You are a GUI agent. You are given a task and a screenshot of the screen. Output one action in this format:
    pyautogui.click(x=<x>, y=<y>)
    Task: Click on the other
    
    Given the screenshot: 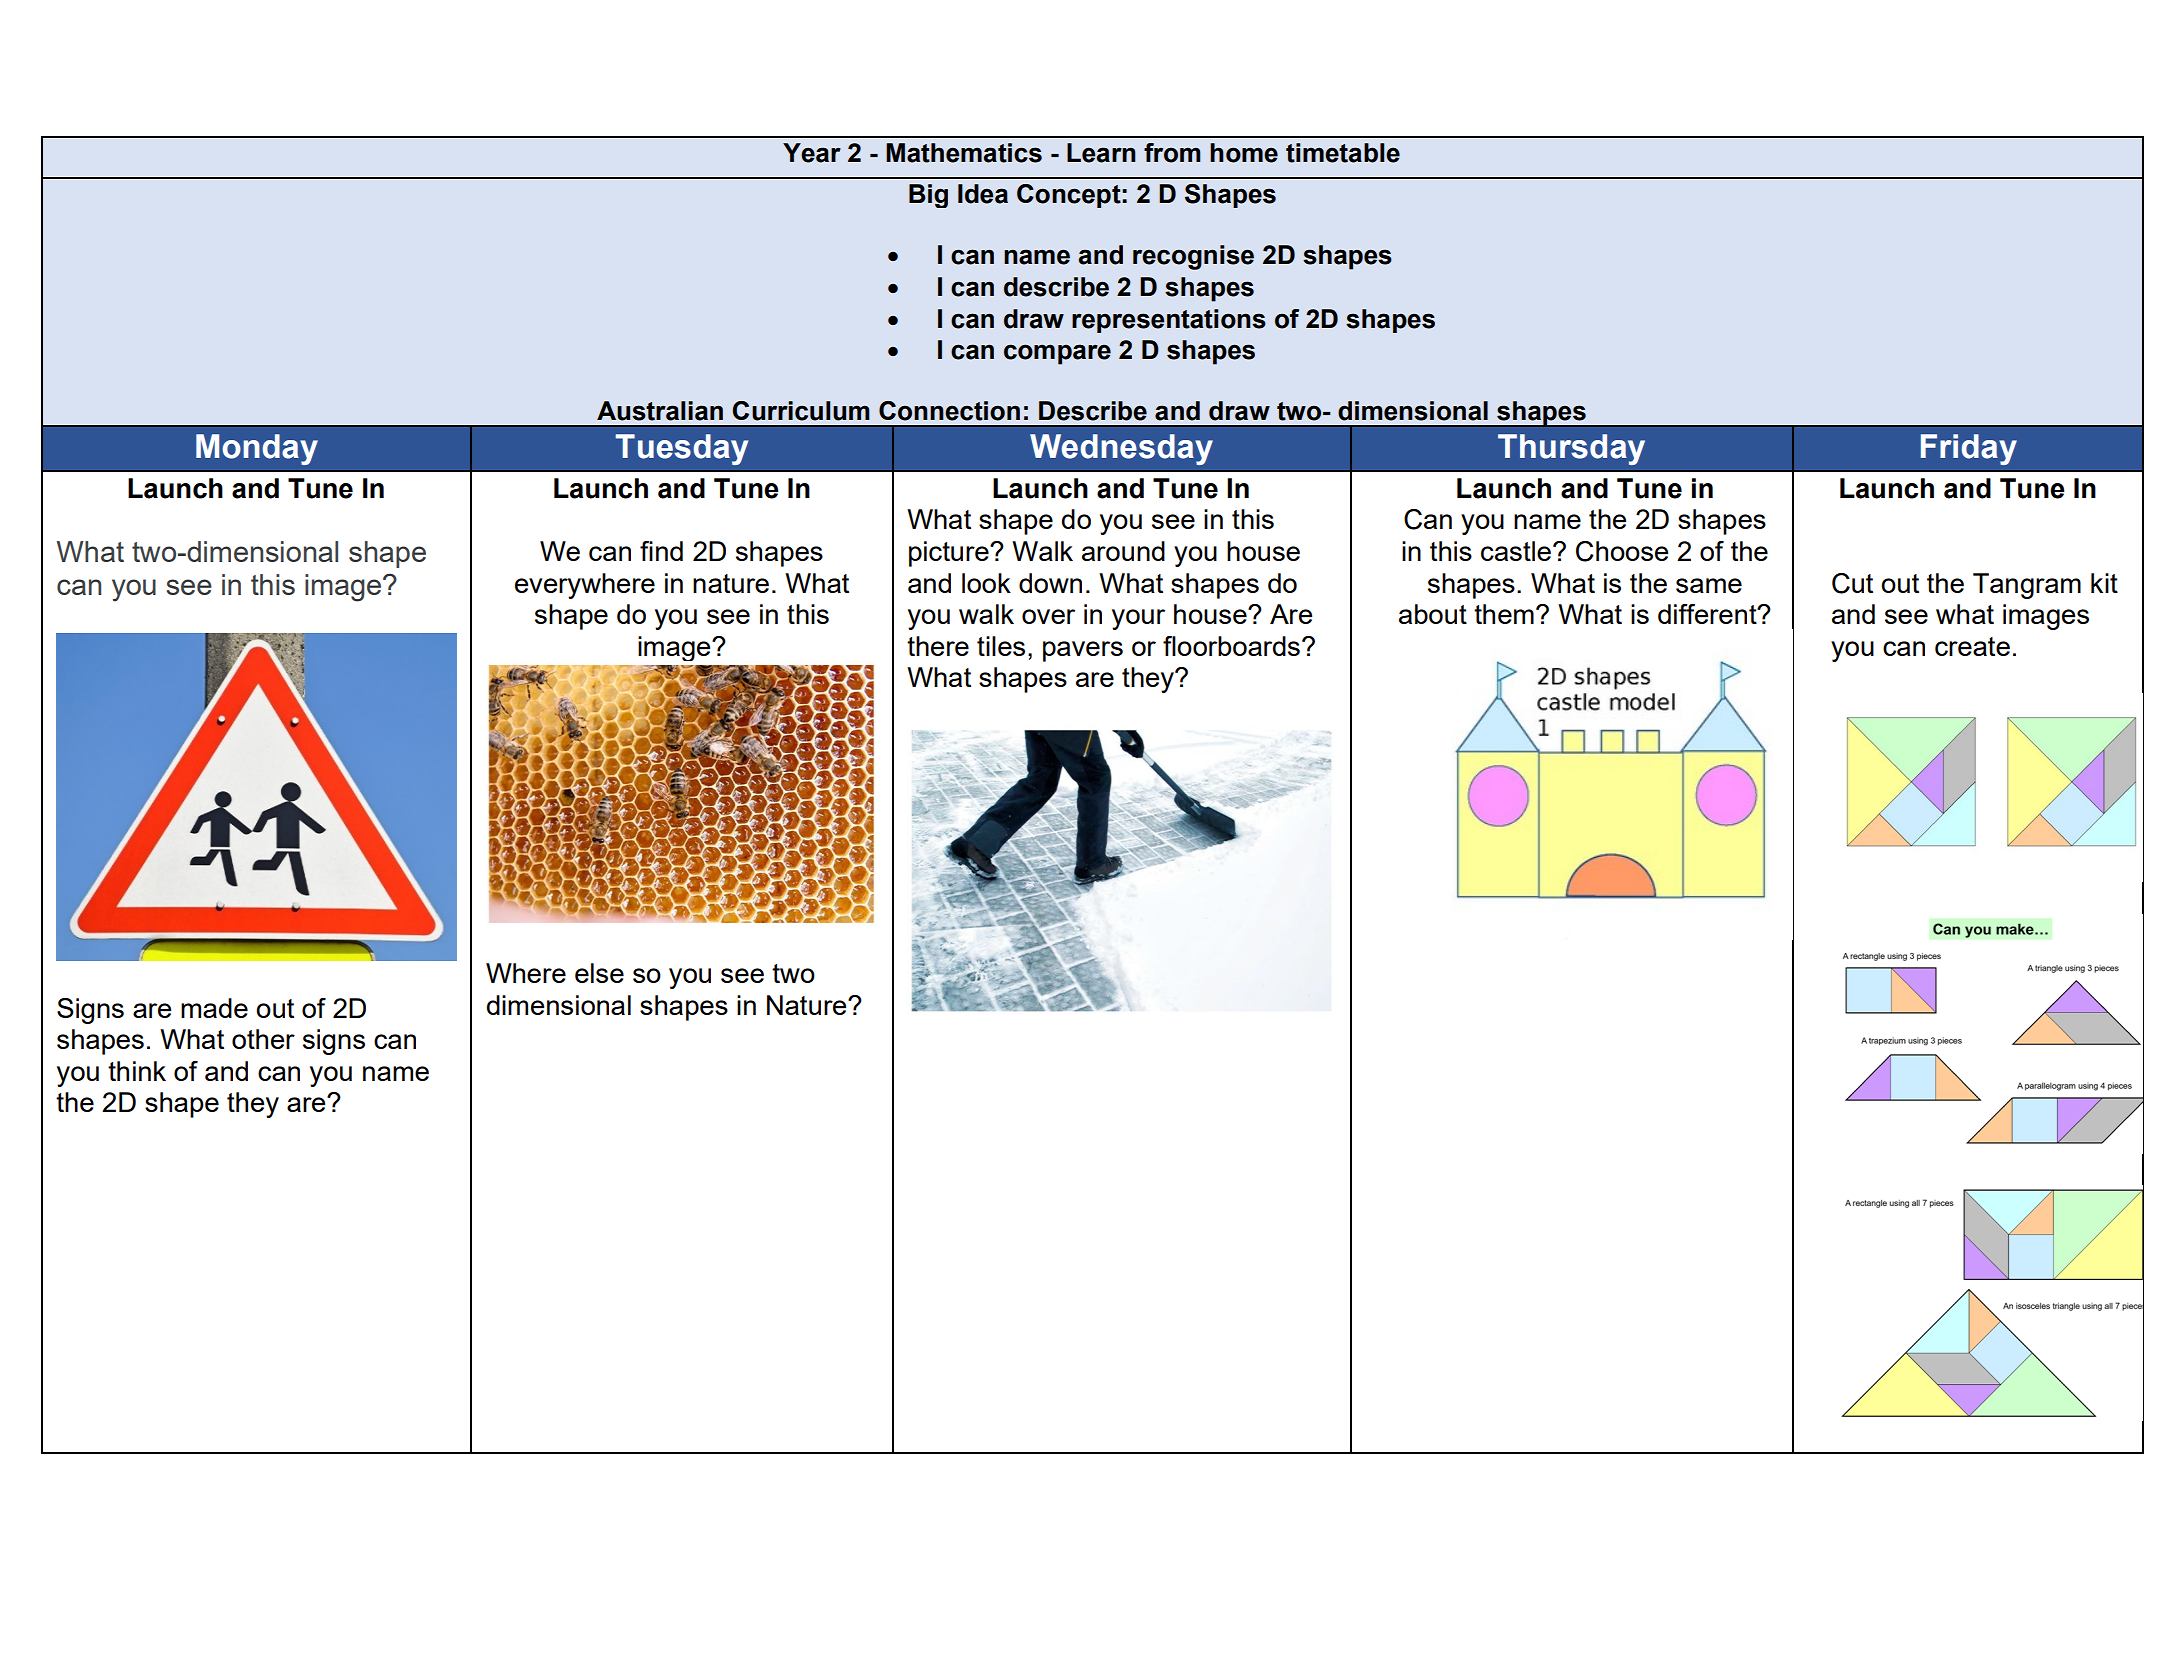 What is the action you would take?
    pyautogui.click(x=263, y=1039)
